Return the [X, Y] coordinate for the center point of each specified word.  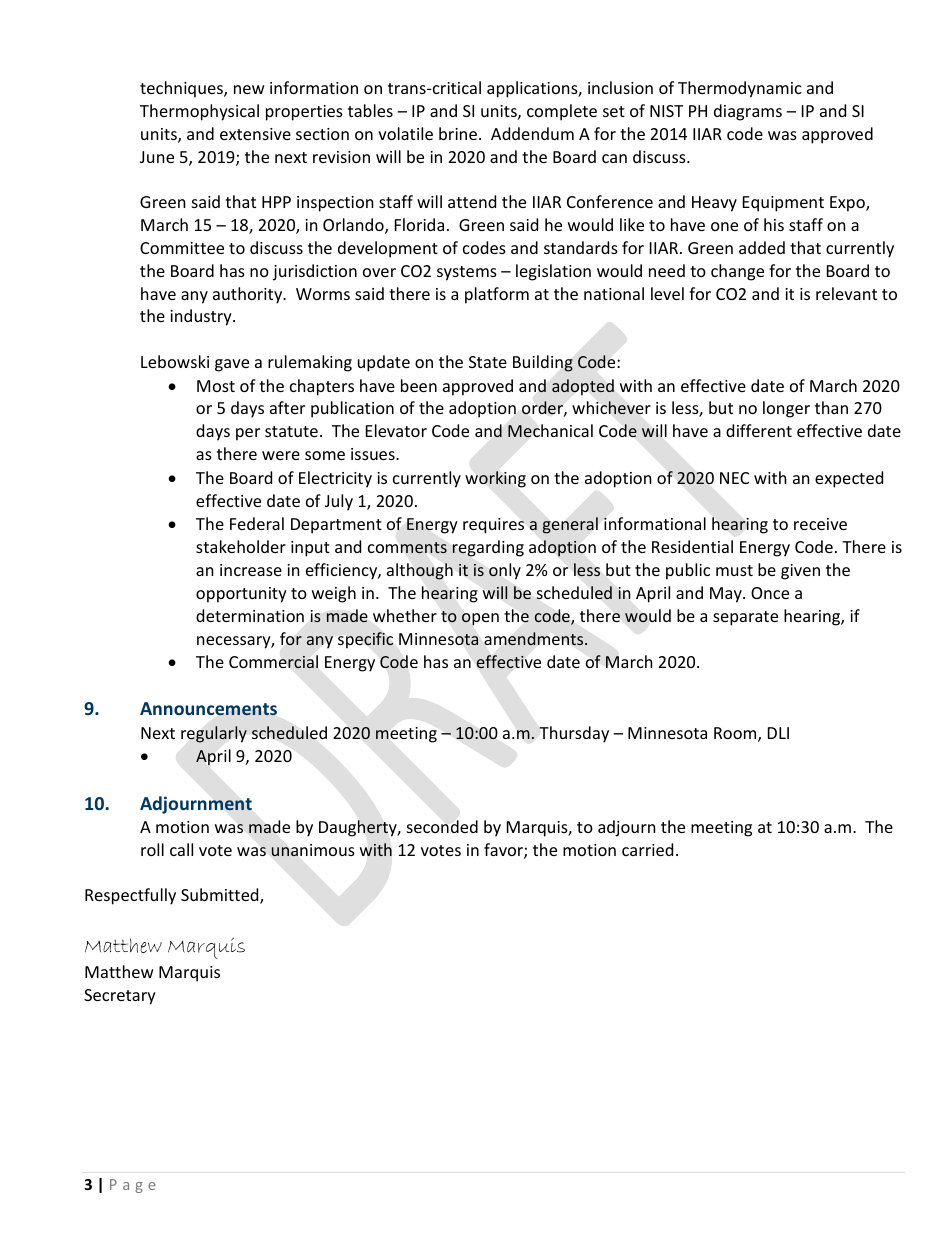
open [480, 619]
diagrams [748, 112]
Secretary [120, 997]
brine [458, 133]
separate [745, 618]
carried [647, 849]
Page [133, 1186]
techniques [182, 89]
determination [250, 615]
